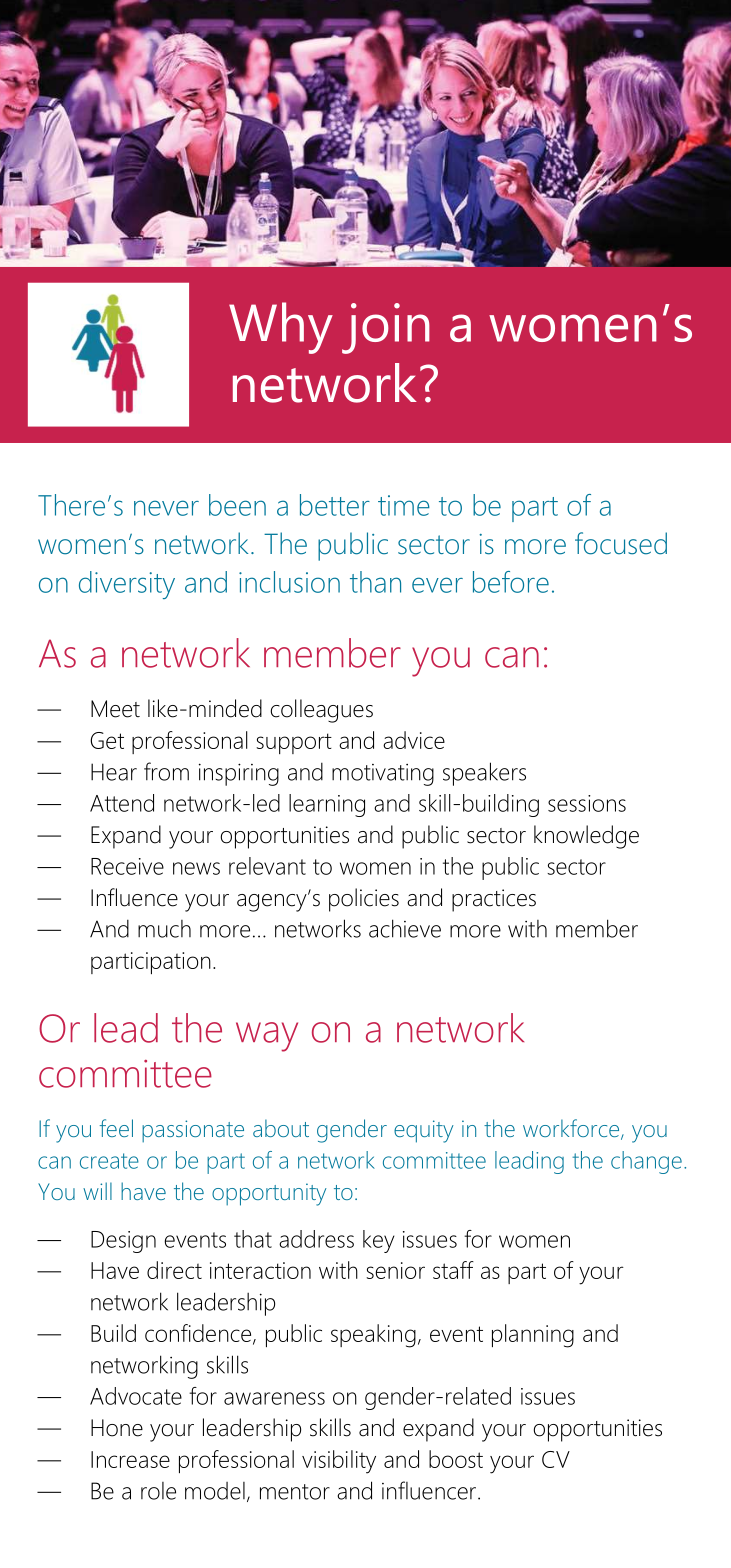 This screenshot has height=1568, width=731. Describe the element at coordinates (364, 900) in the screenshot. I see `policies` at that location.
